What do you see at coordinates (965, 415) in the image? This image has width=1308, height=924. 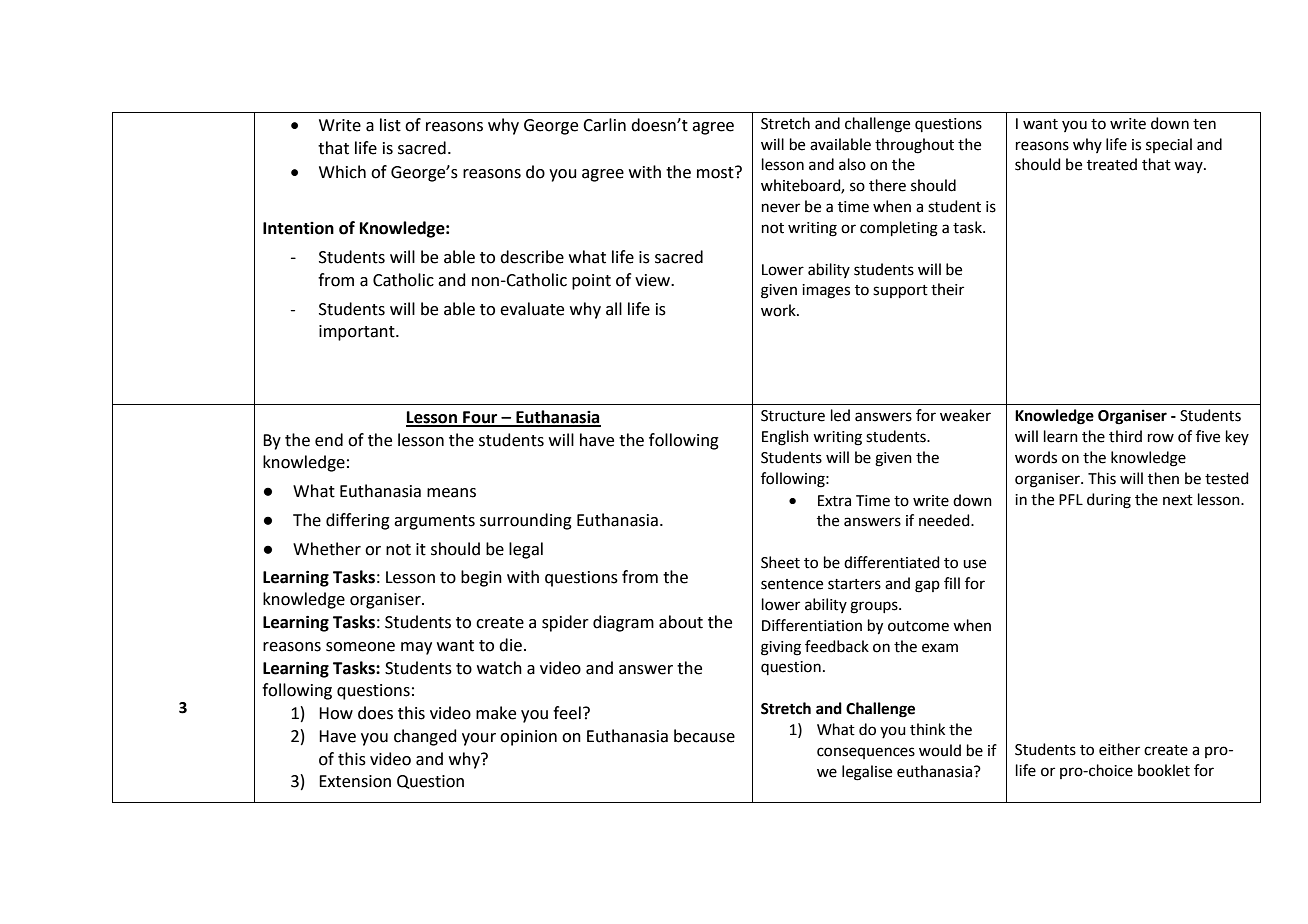 I see `weaker` at bounding box center [965, 415].
